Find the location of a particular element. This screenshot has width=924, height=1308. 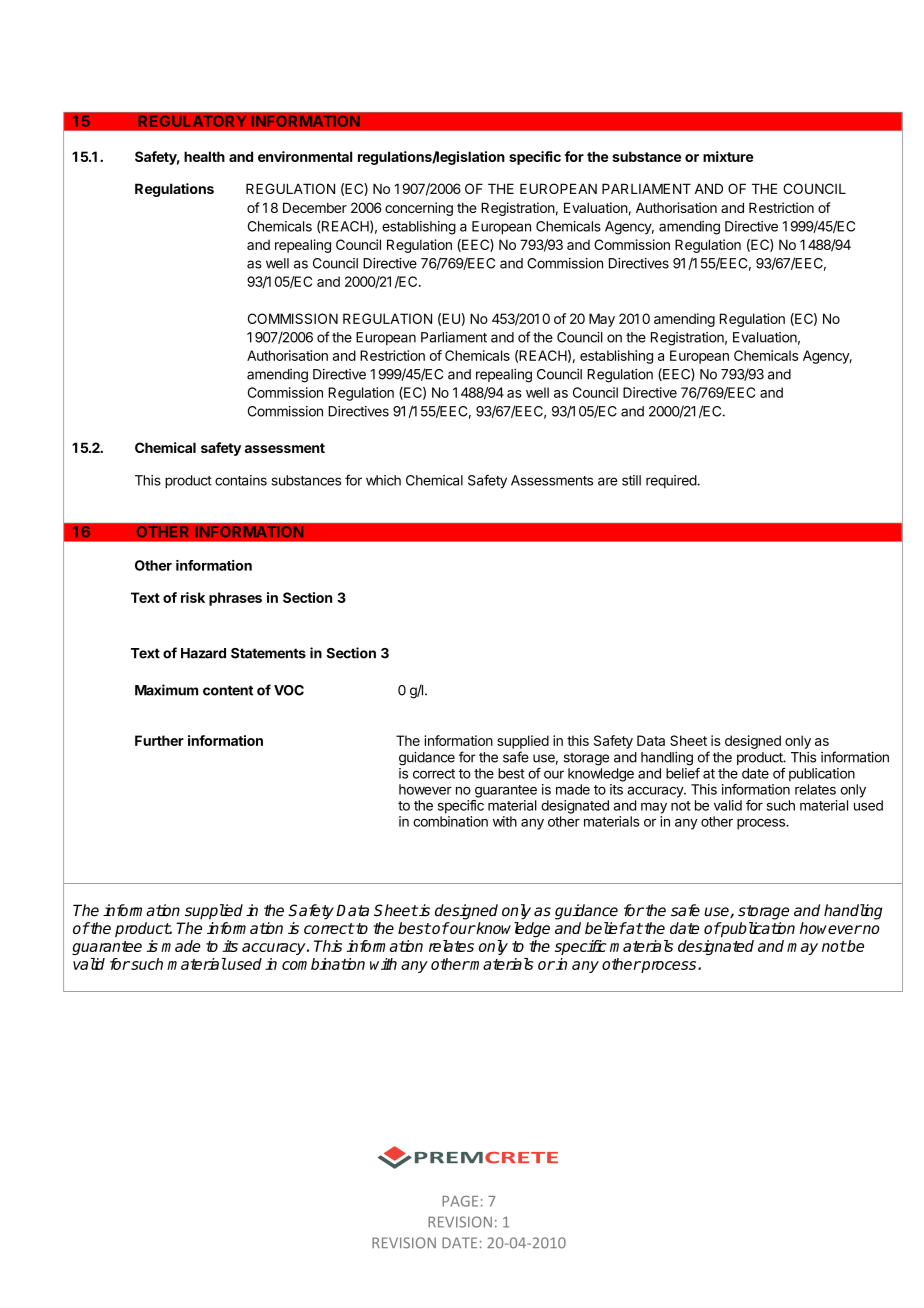

mixture is located at coordinates (728, 156).
